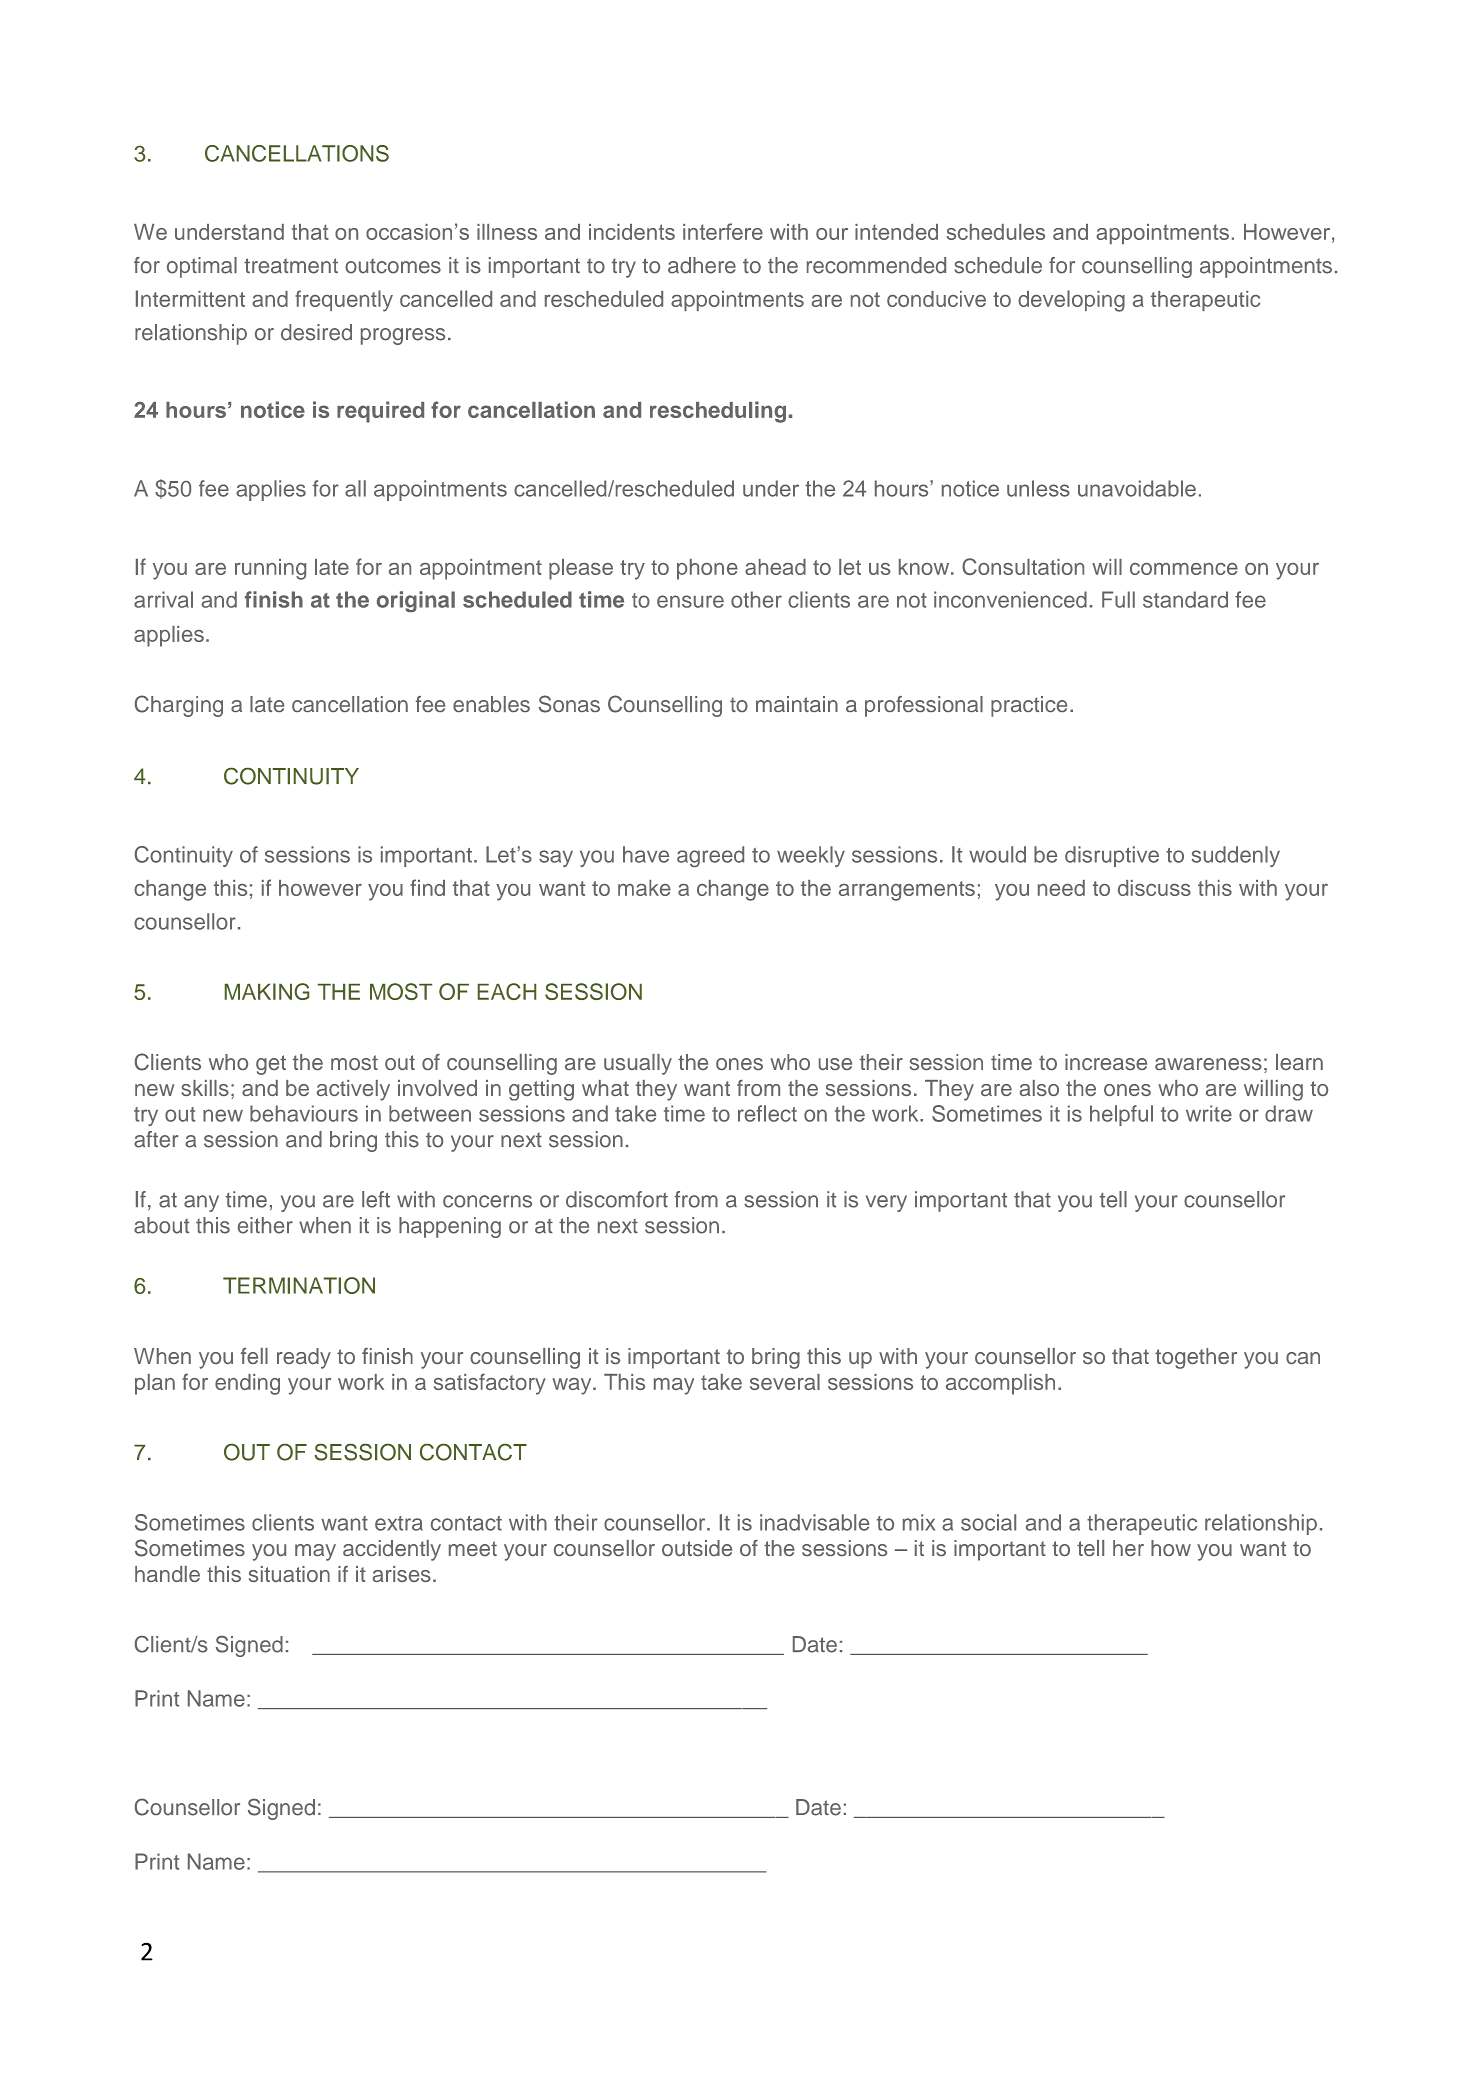 The width and height of the screenshot is (1477, 2089). What do you see at coordinates (697, 1548) in the screenshot?
I see `outside` at bounding box center [697, 1548].
